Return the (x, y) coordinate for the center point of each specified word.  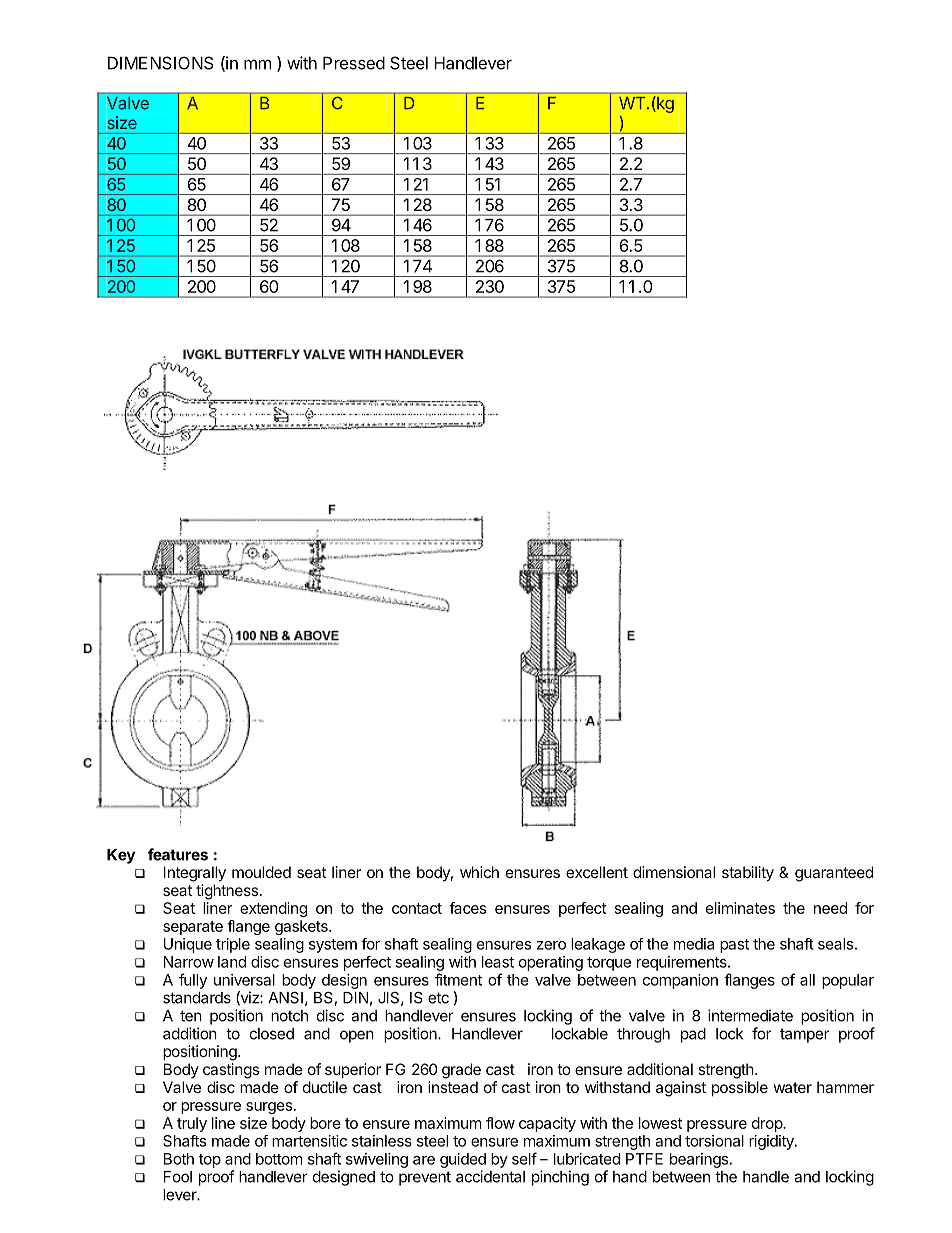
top (210, 1161)
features (178, 854)
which (479, 872)
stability (748, 874)
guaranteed (834, 874)
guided (463, 1160)
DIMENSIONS (160, 63)
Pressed (354, 63)
